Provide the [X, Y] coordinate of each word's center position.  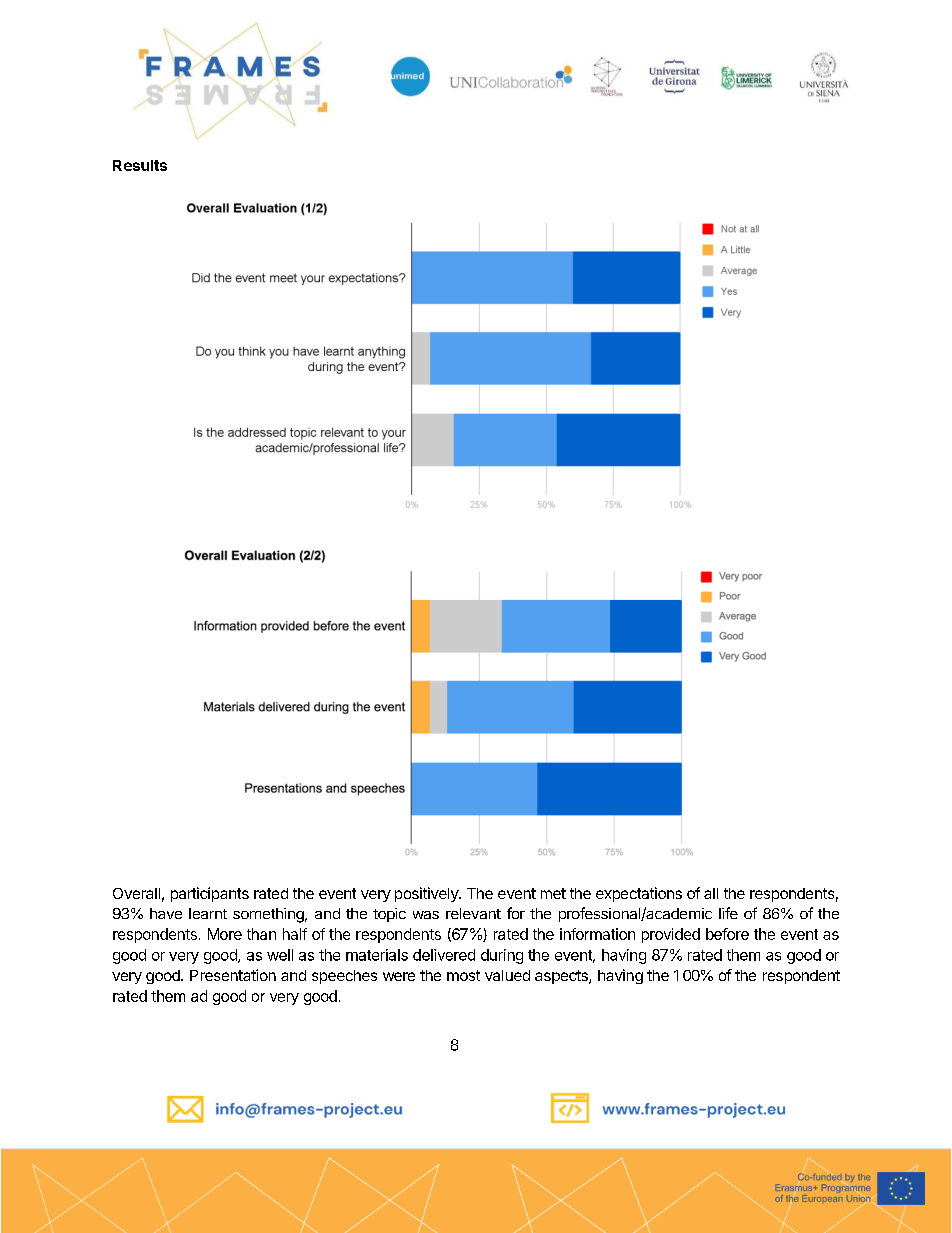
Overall [136, 893]
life [728, 913]
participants [210, 894]
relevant [473, 913]
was [426, 915]
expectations [639, 894]
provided [671, 935]
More [225, 934]
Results [140, 165]
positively [427, 894]
